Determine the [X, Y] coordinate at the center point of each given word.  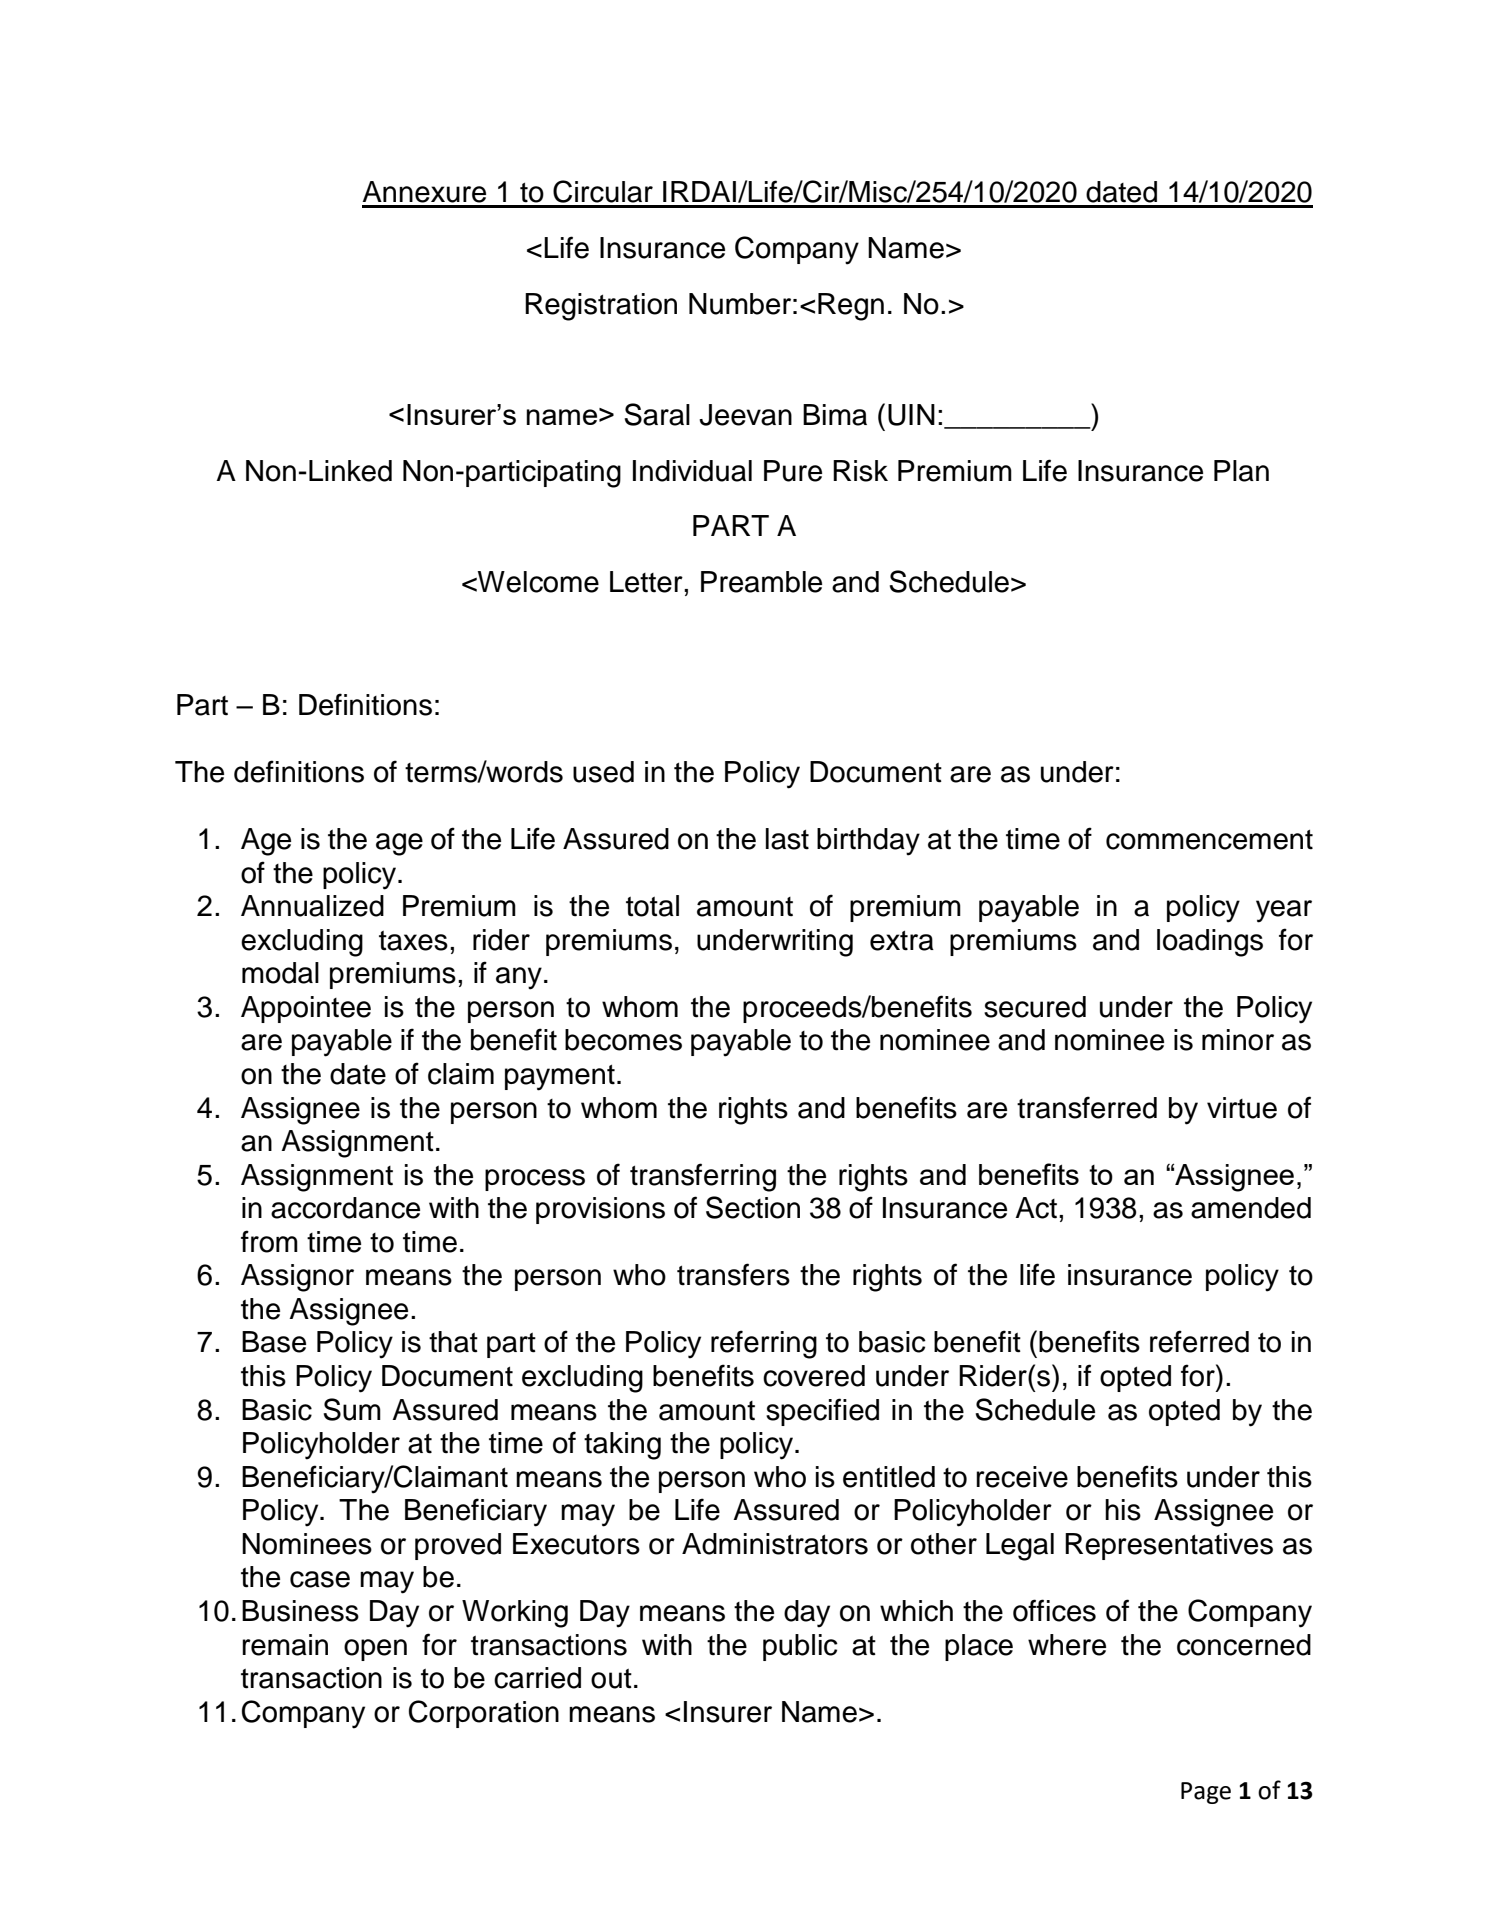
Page [1206, 1793]
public [800, 1647]
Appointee [306, 1009]
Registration [601, 307]
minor [1238, 1040]
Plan [1241, 471]
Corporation [484, 1714]
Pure [793, 471]
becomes [623, 1040]
